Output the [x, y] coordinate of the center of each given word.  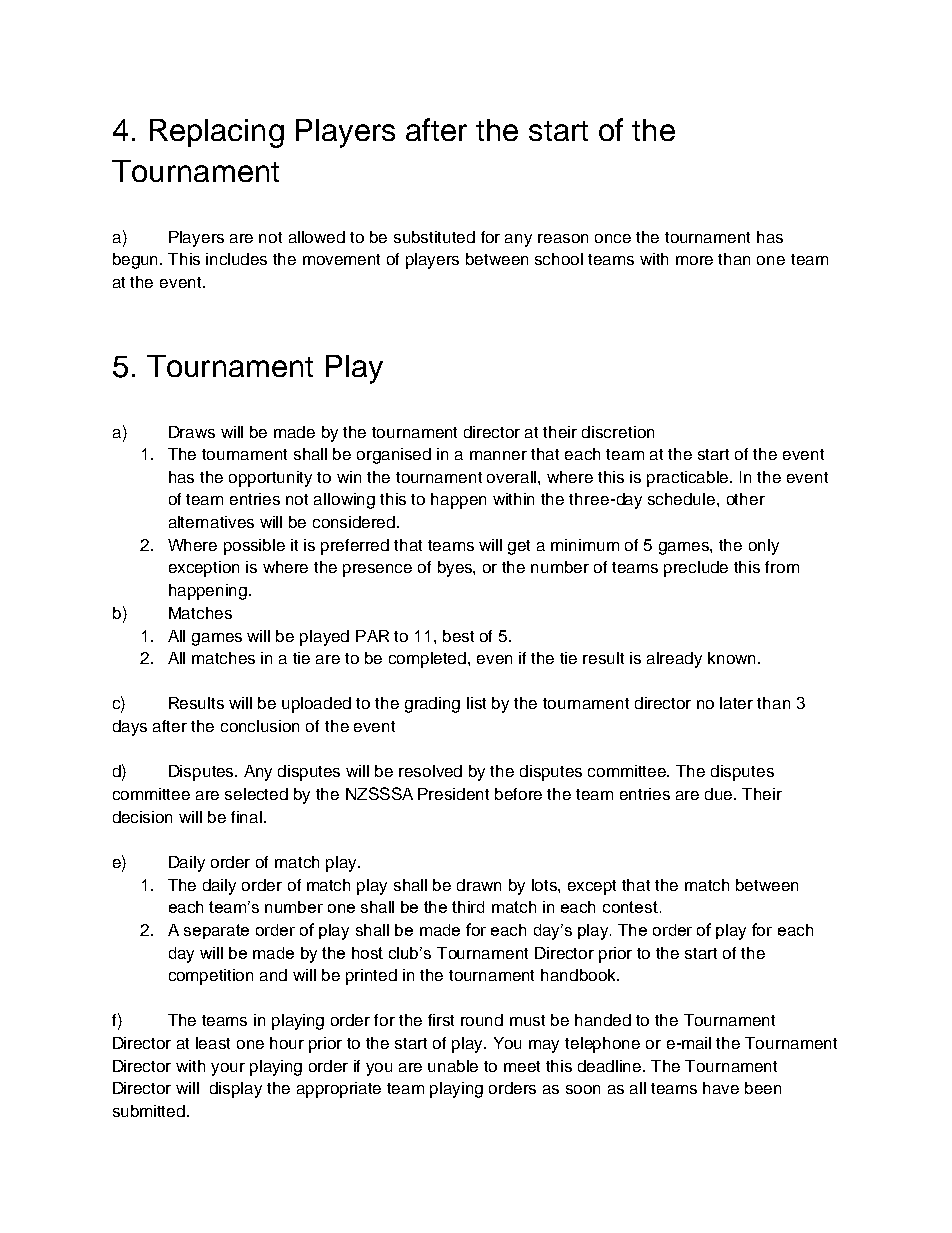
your [228, 1069]
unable [453, 1066]
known [733, 658]
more [694, 260]
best [458, 636]
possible [254, 547]
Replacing [217, 133]
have [721, 1088]
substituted [434, 237]
